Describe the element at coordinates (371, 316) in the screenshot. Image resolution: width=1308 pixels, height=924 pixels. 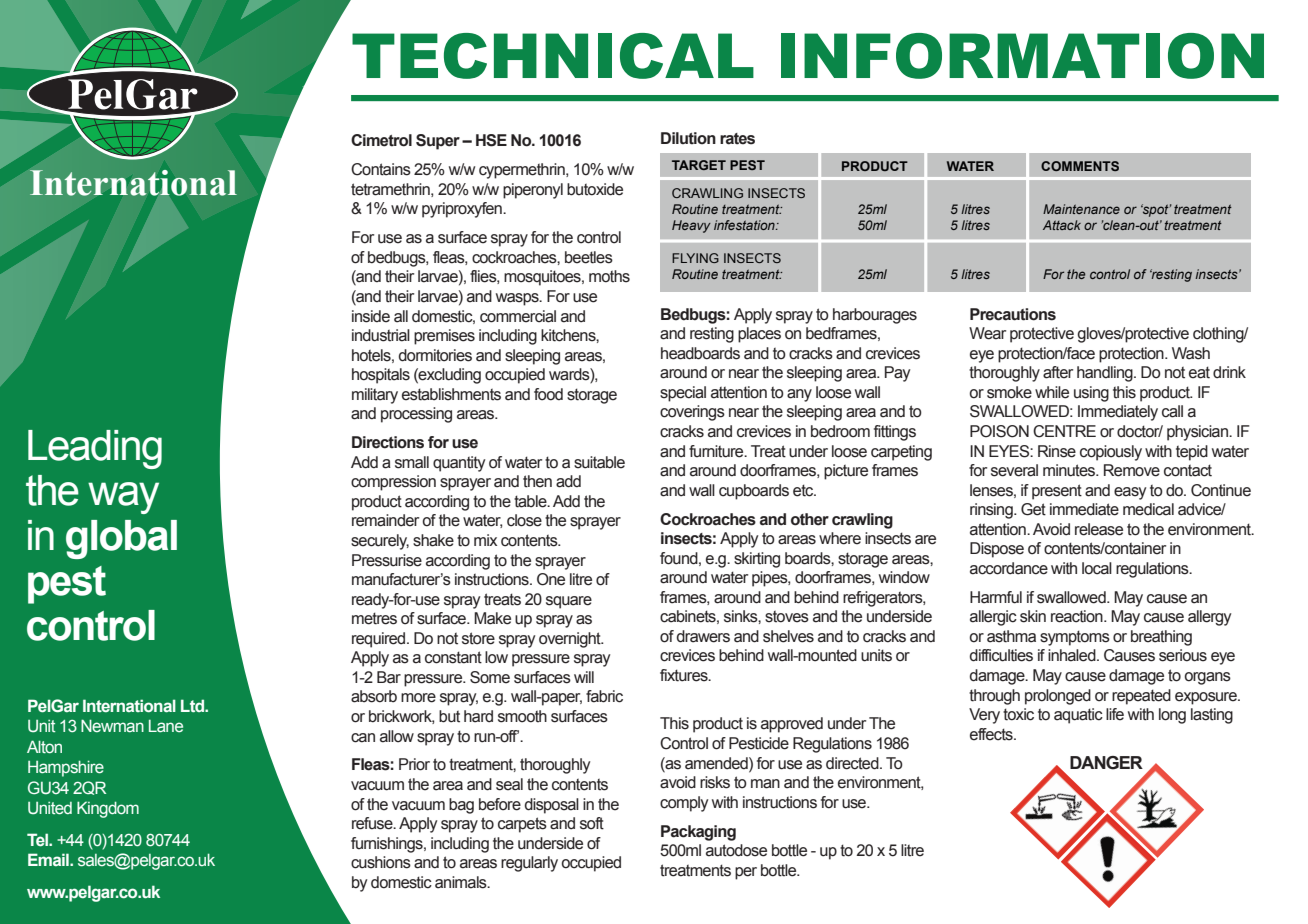
I see `inside` at that location.
